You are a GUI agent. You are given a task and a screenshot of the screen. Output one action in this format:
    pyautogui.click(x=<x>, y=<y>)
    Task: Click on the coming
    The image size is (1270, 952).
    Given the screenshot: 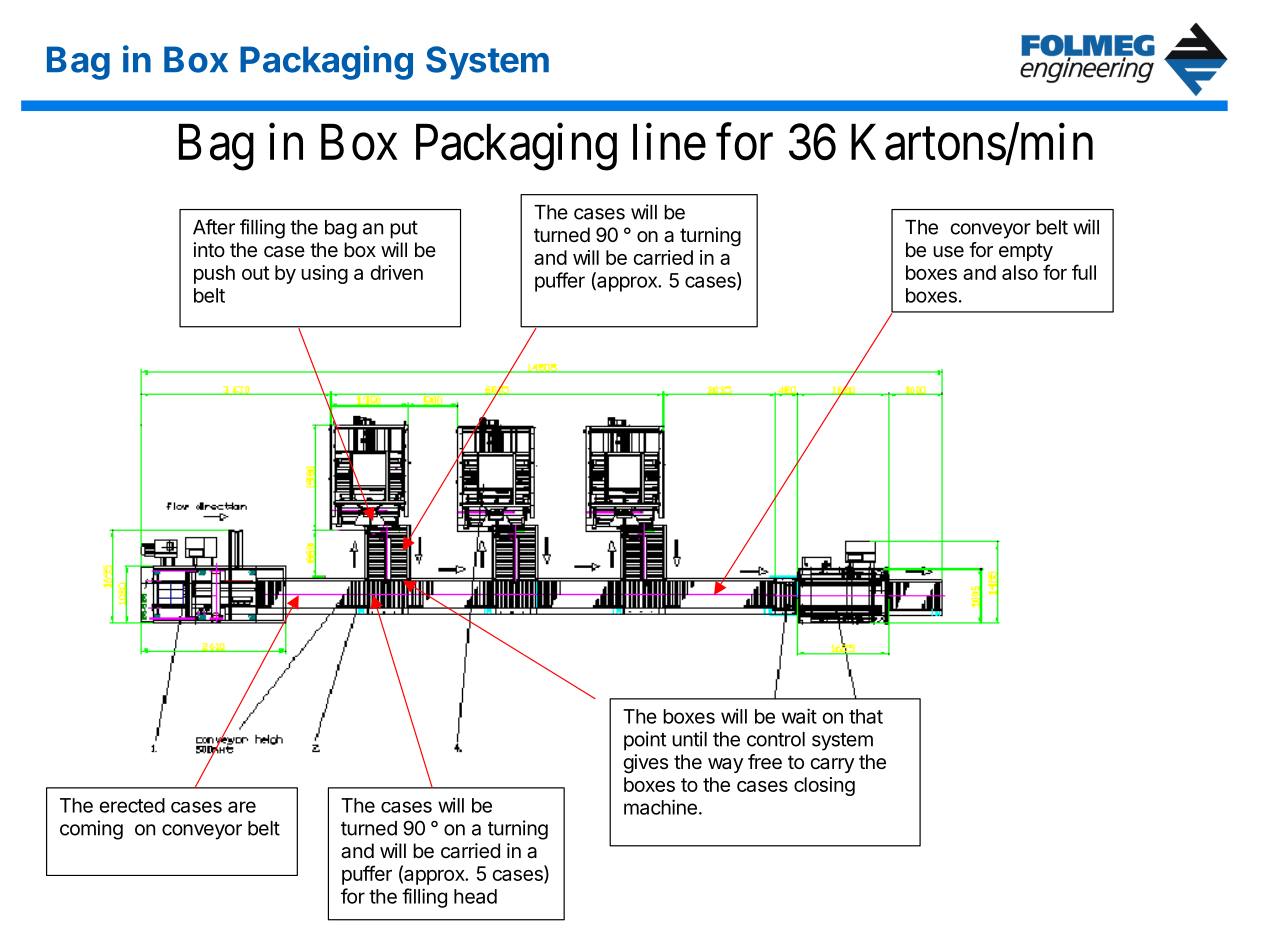 What is the action you would take?
    pyautogui.click(x=91, y=830)
